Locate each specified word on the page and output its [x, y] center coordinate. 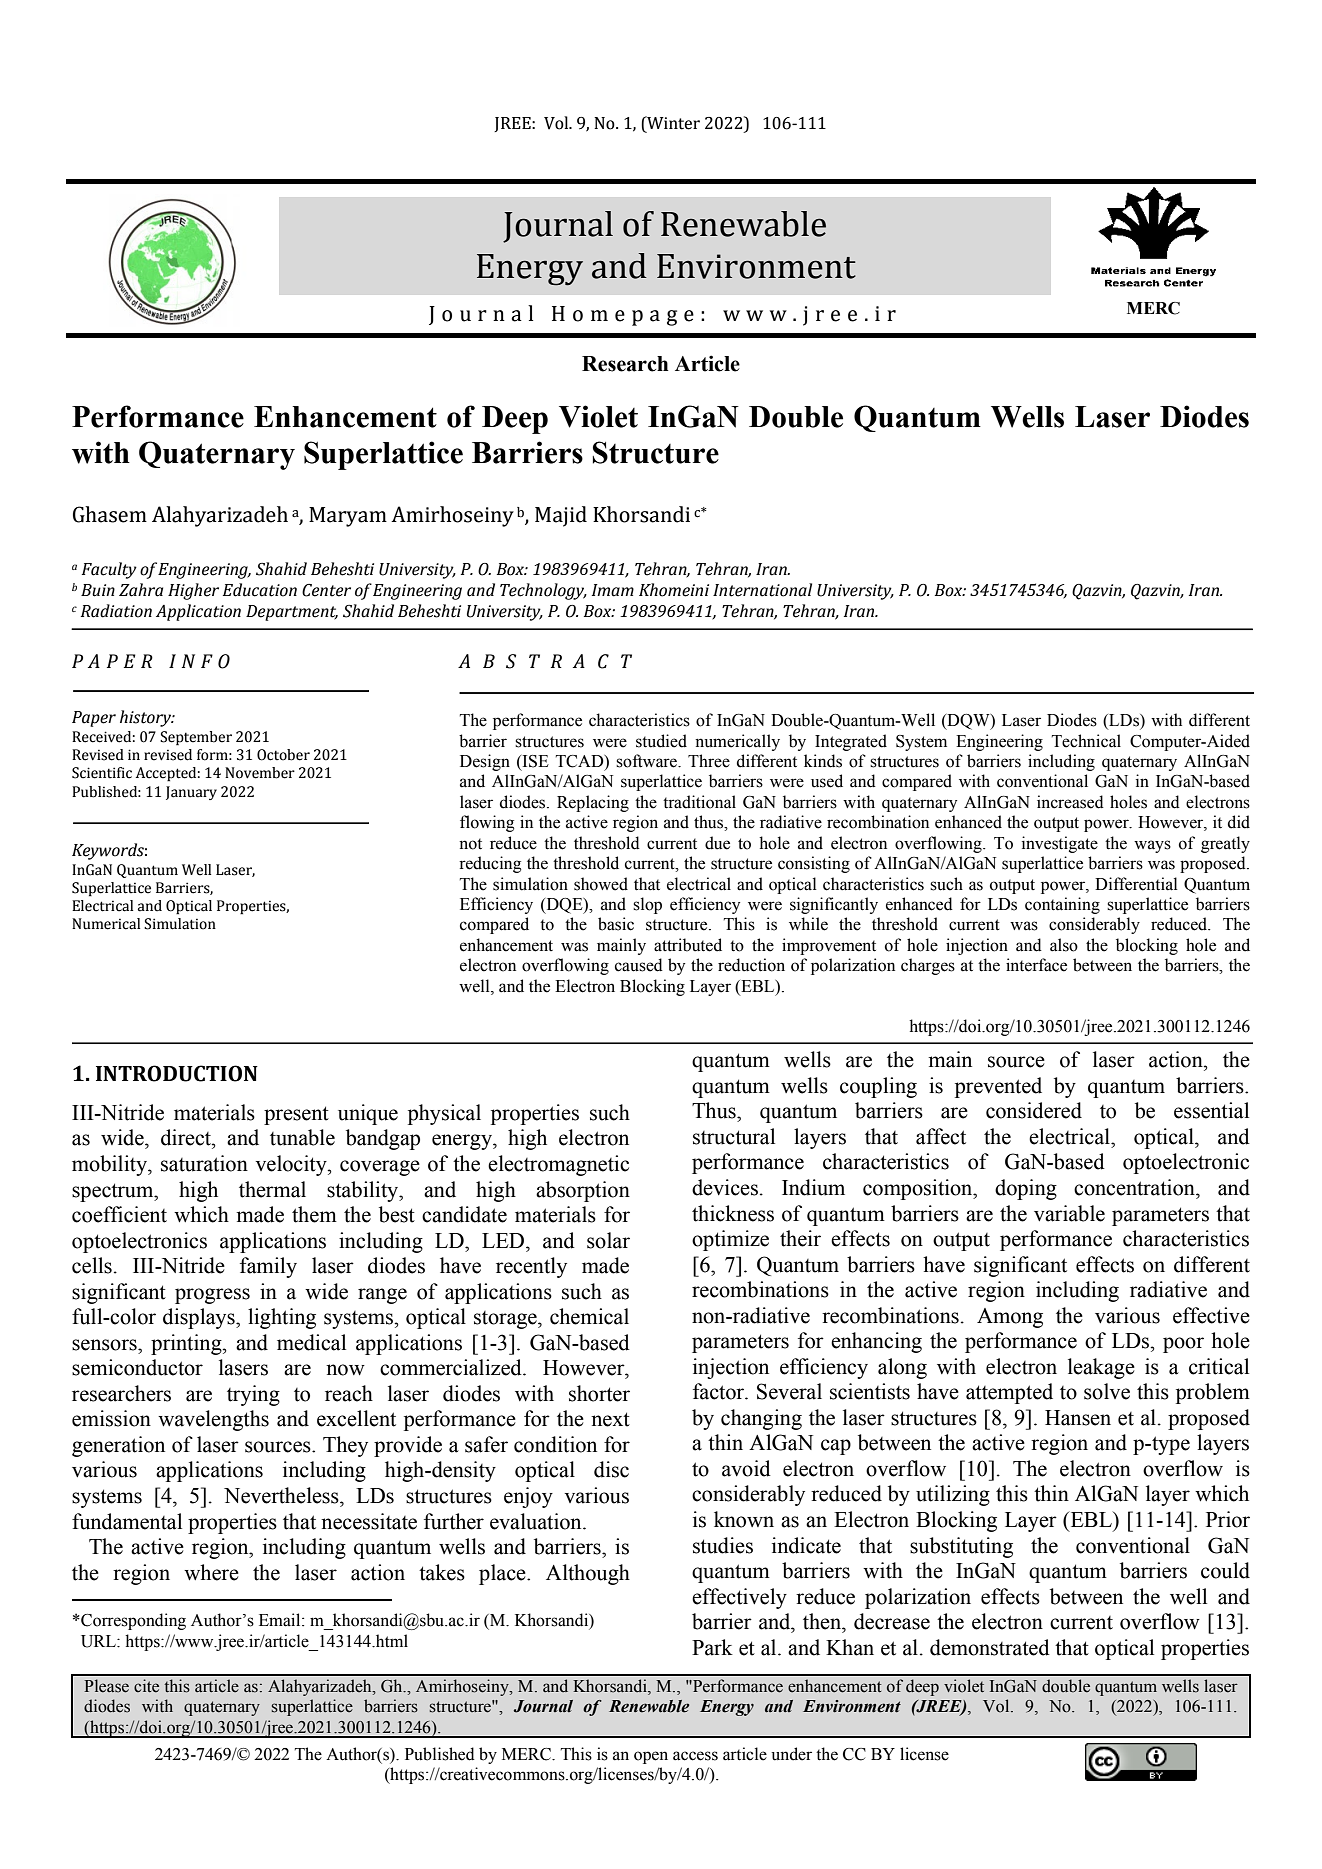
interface [1036, 965]
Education [260, 590]
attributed [688, 945]
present [296, 1115]
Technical [1086, 741]
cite [146, 1686]
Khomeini [674, 590]
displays [200, 1318]
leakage [1101, 1368]
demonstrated [990, 1647]
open [651, 1757]
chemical [589, 1316]
